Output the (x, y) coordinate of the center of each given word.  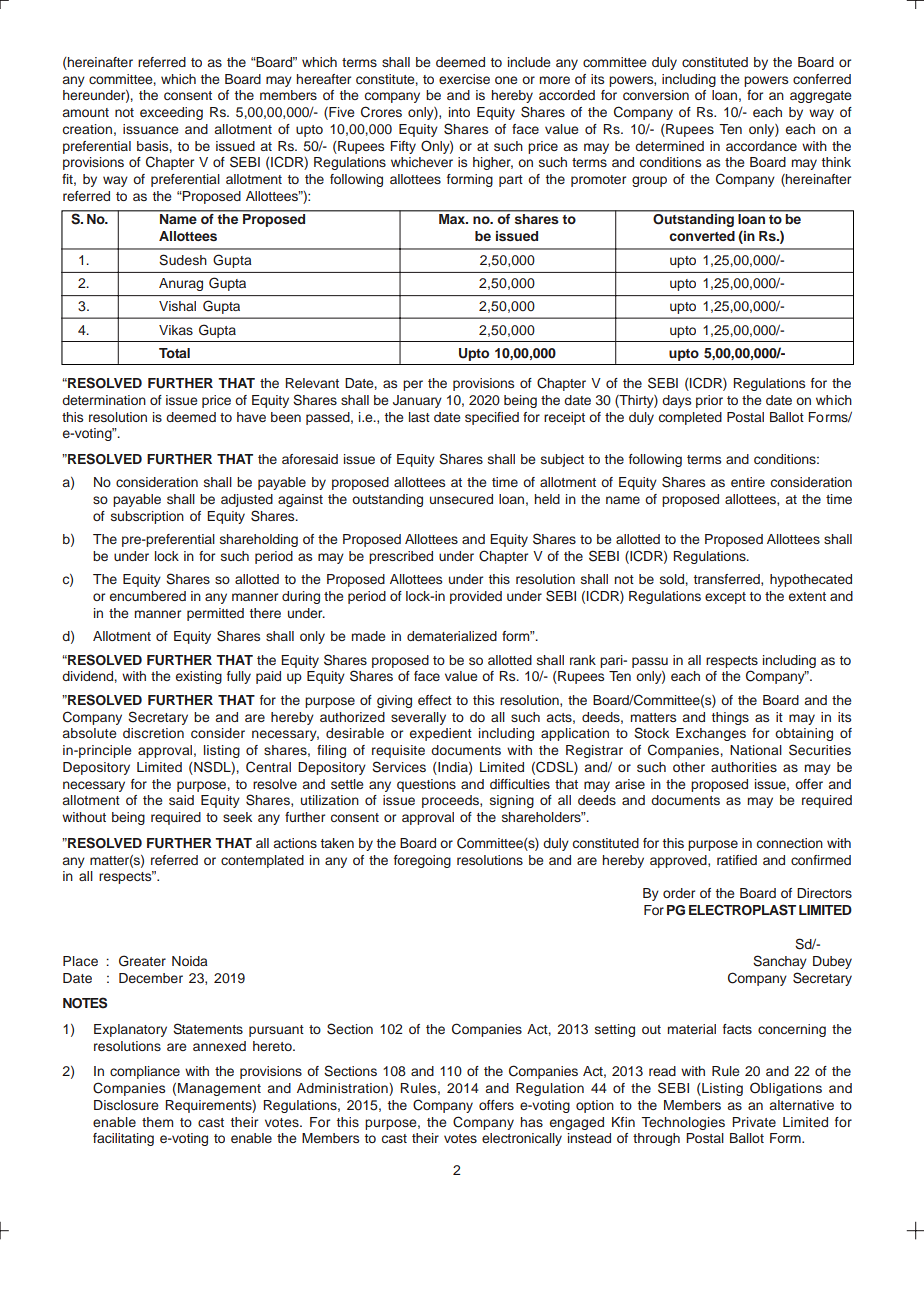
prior (709, 401)
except (725, 598)
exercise (464, 79)
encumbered (148, 596)
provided (476, 597)
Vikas (176, 330)
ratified (737, 860)
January (417, 401)
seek (237, 817)
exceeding (171, 113)
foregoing (422, 861)
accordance (761, 146)
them (157, 1122)
